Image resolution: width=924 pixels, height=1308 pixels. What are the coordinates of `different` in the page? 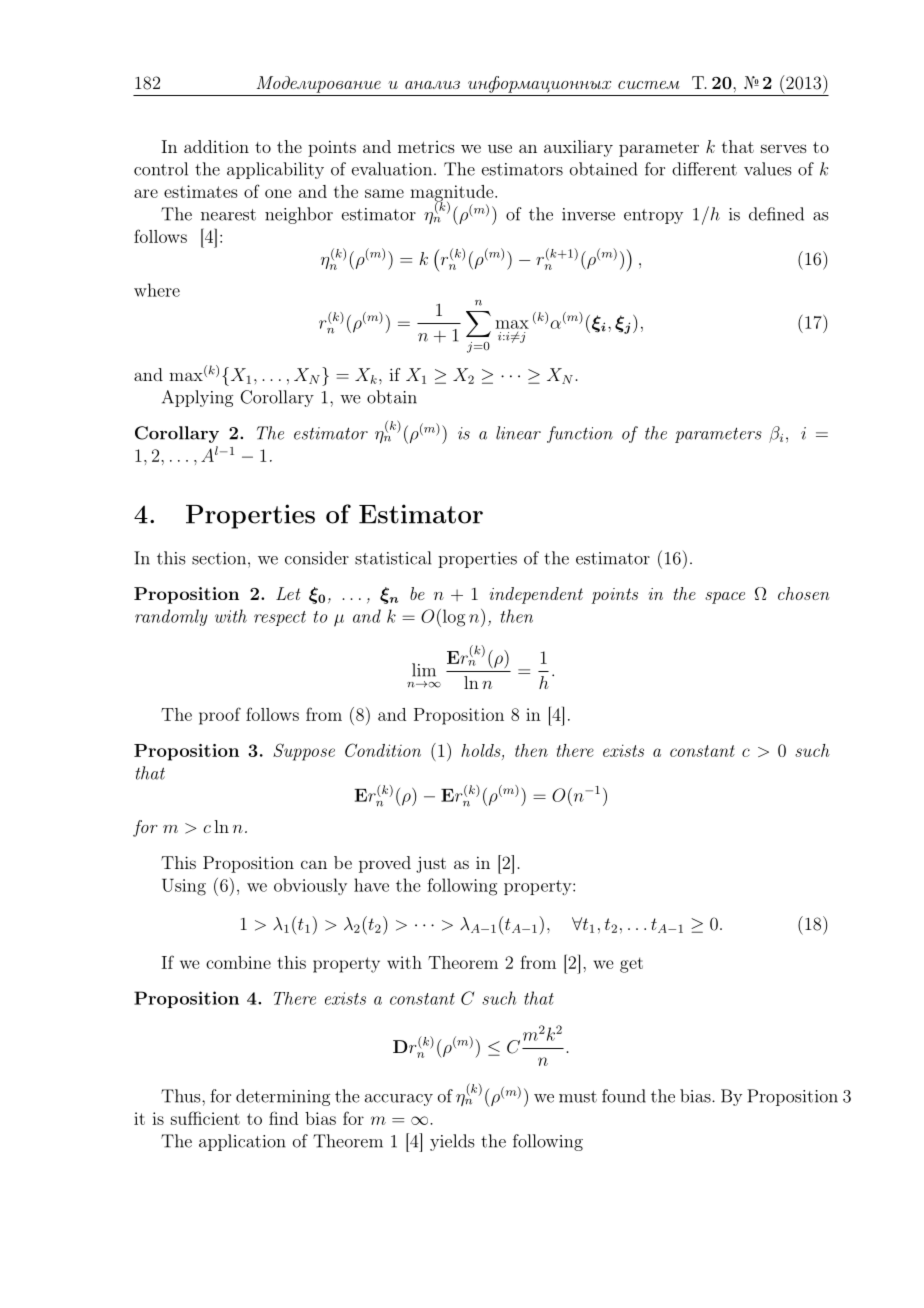 It's located at (704, 169).
